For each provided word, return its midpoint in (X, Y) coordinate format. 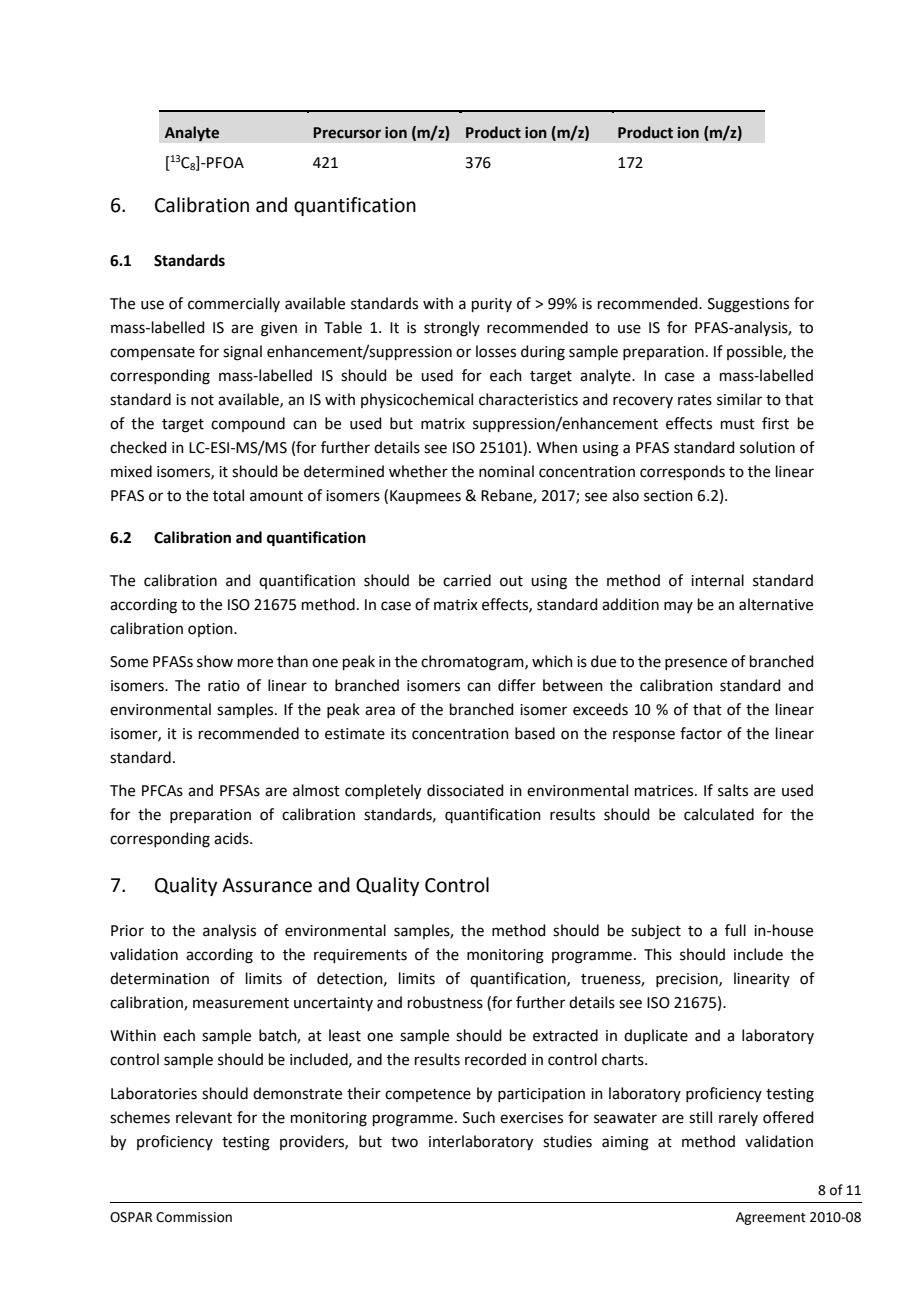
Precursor (347, 133)
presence (696, 664)
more (255, 663)
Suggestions (748, 305)
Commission (194, 1217)
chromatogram (473, 663)
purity (492, 305)
